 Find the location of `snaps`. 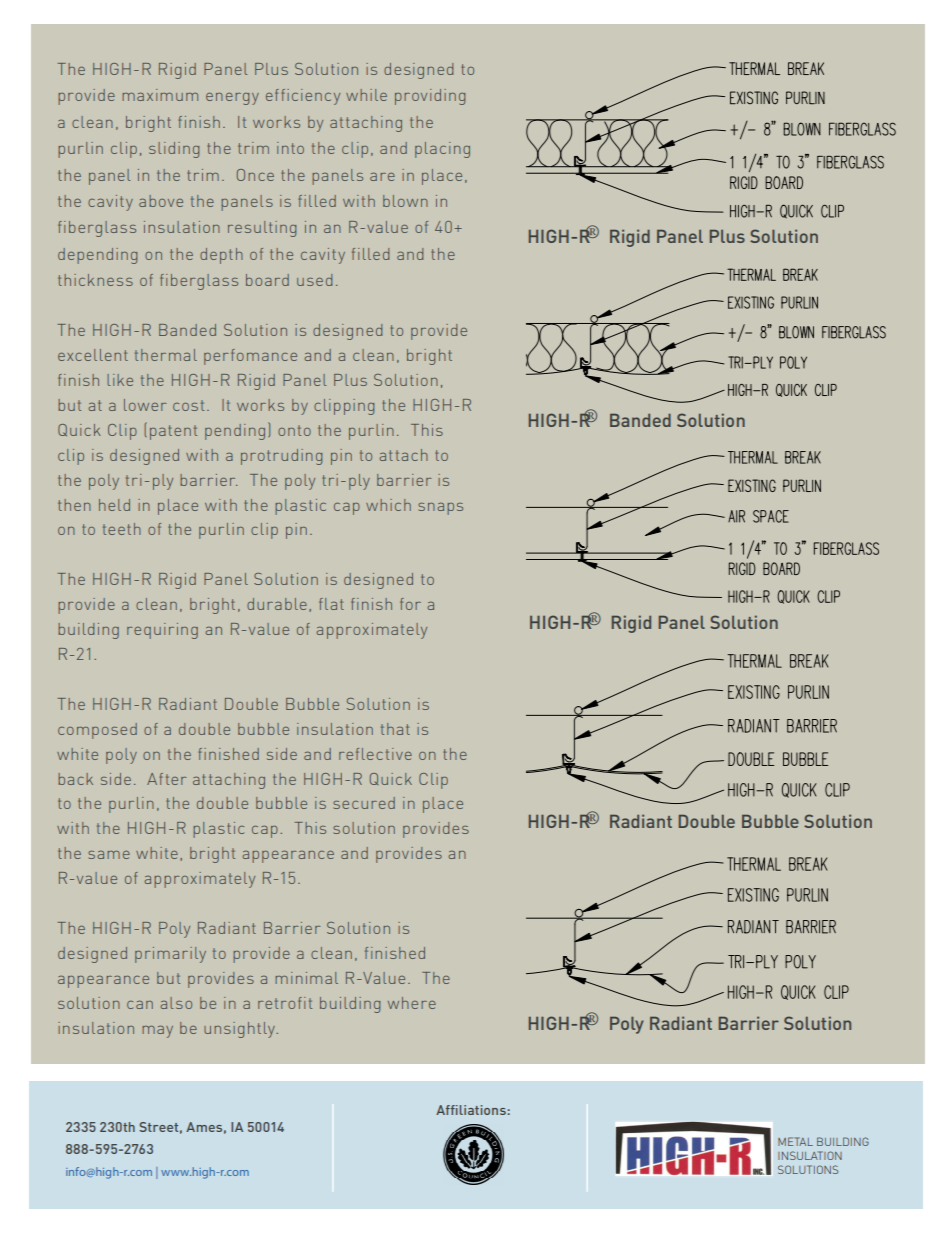

snaps is located at coordinates (440, 508).
